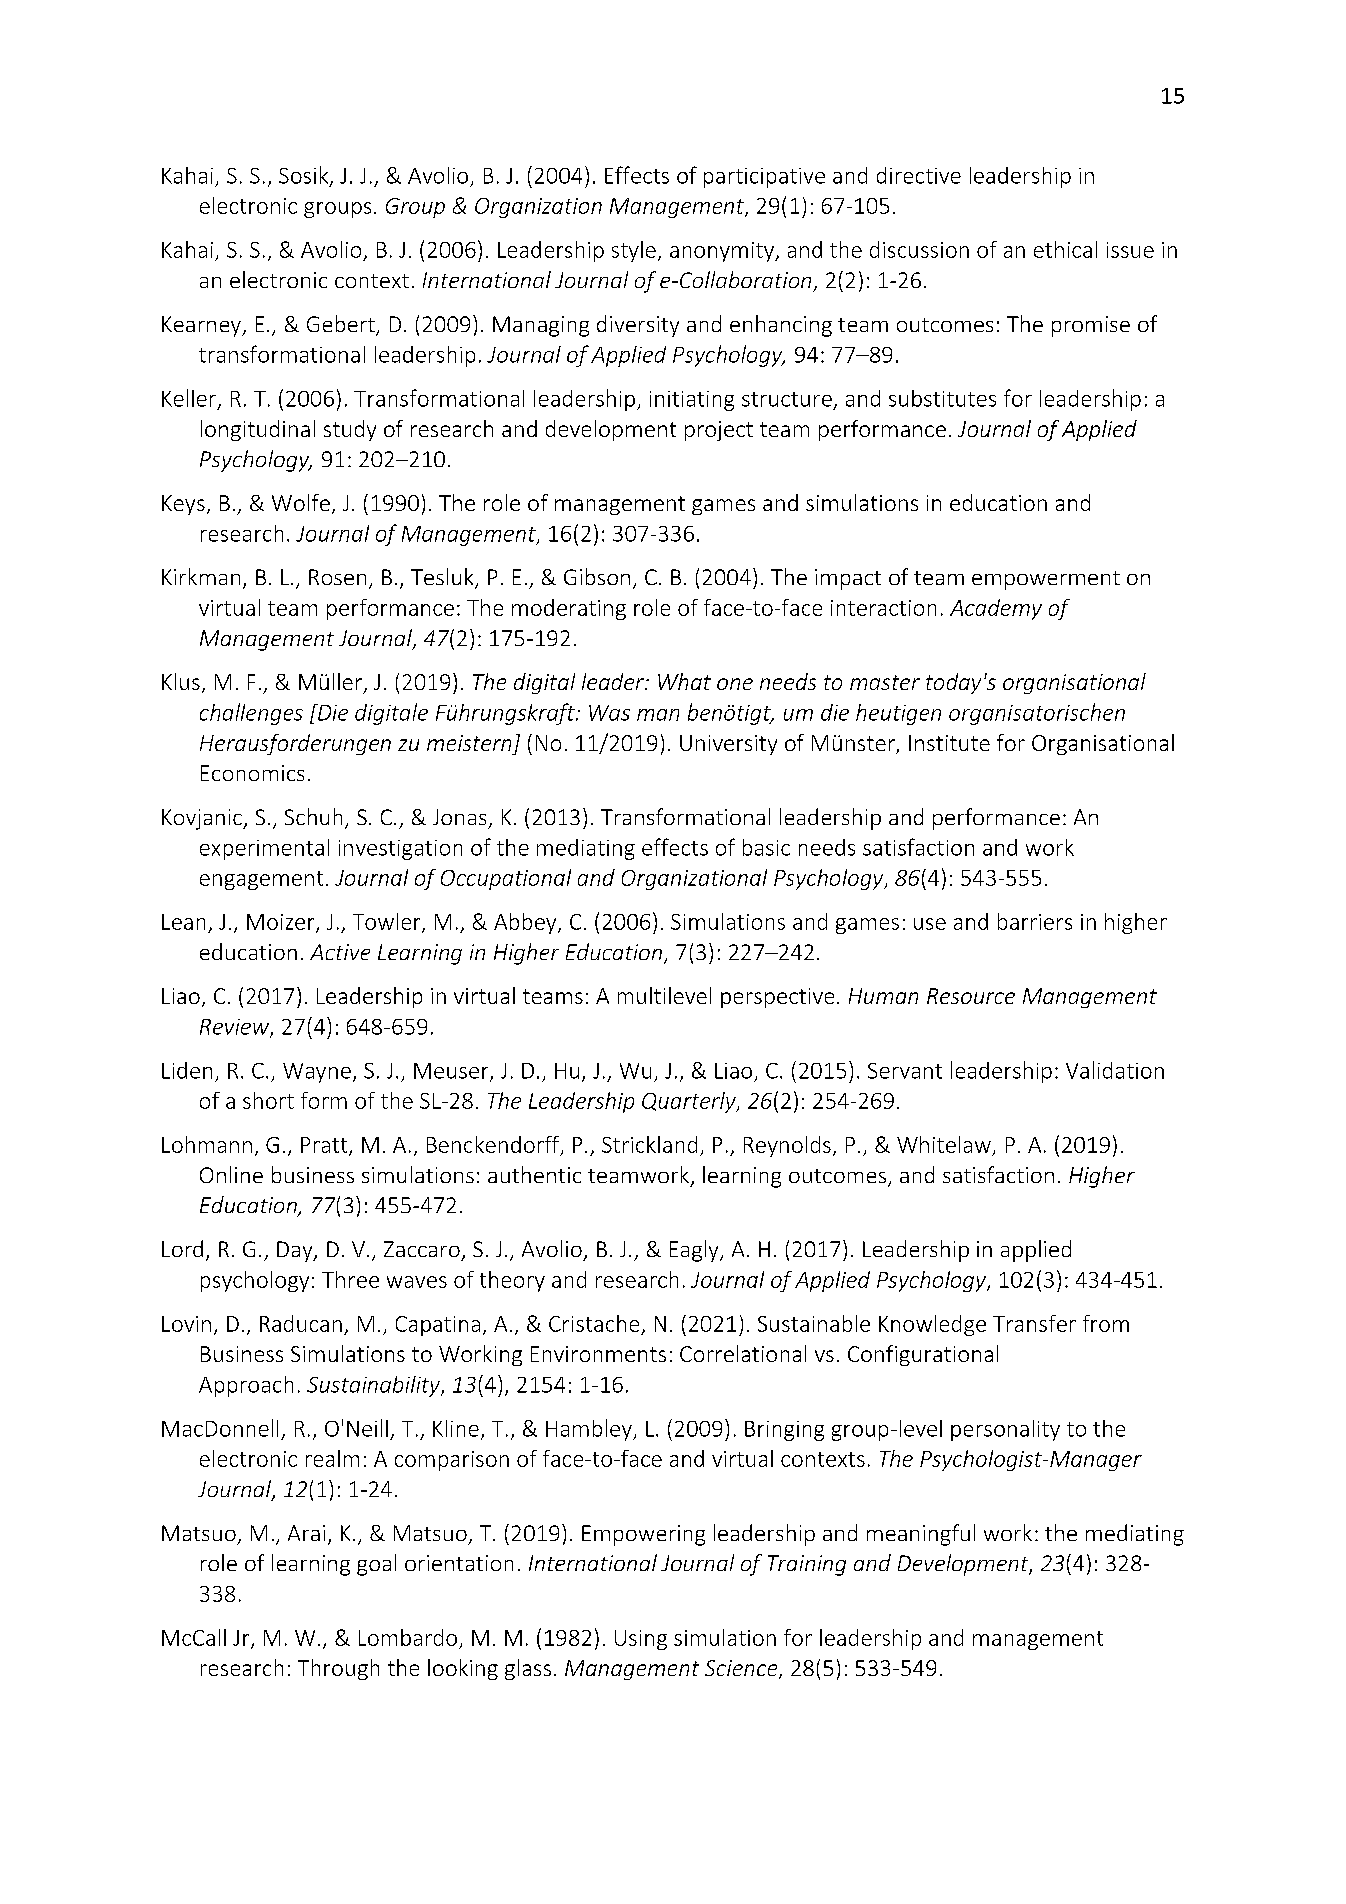  What do you see at coordinates (202, 326) in the screenshot?
I see `Kearney` at bounding box center [202, 326].
